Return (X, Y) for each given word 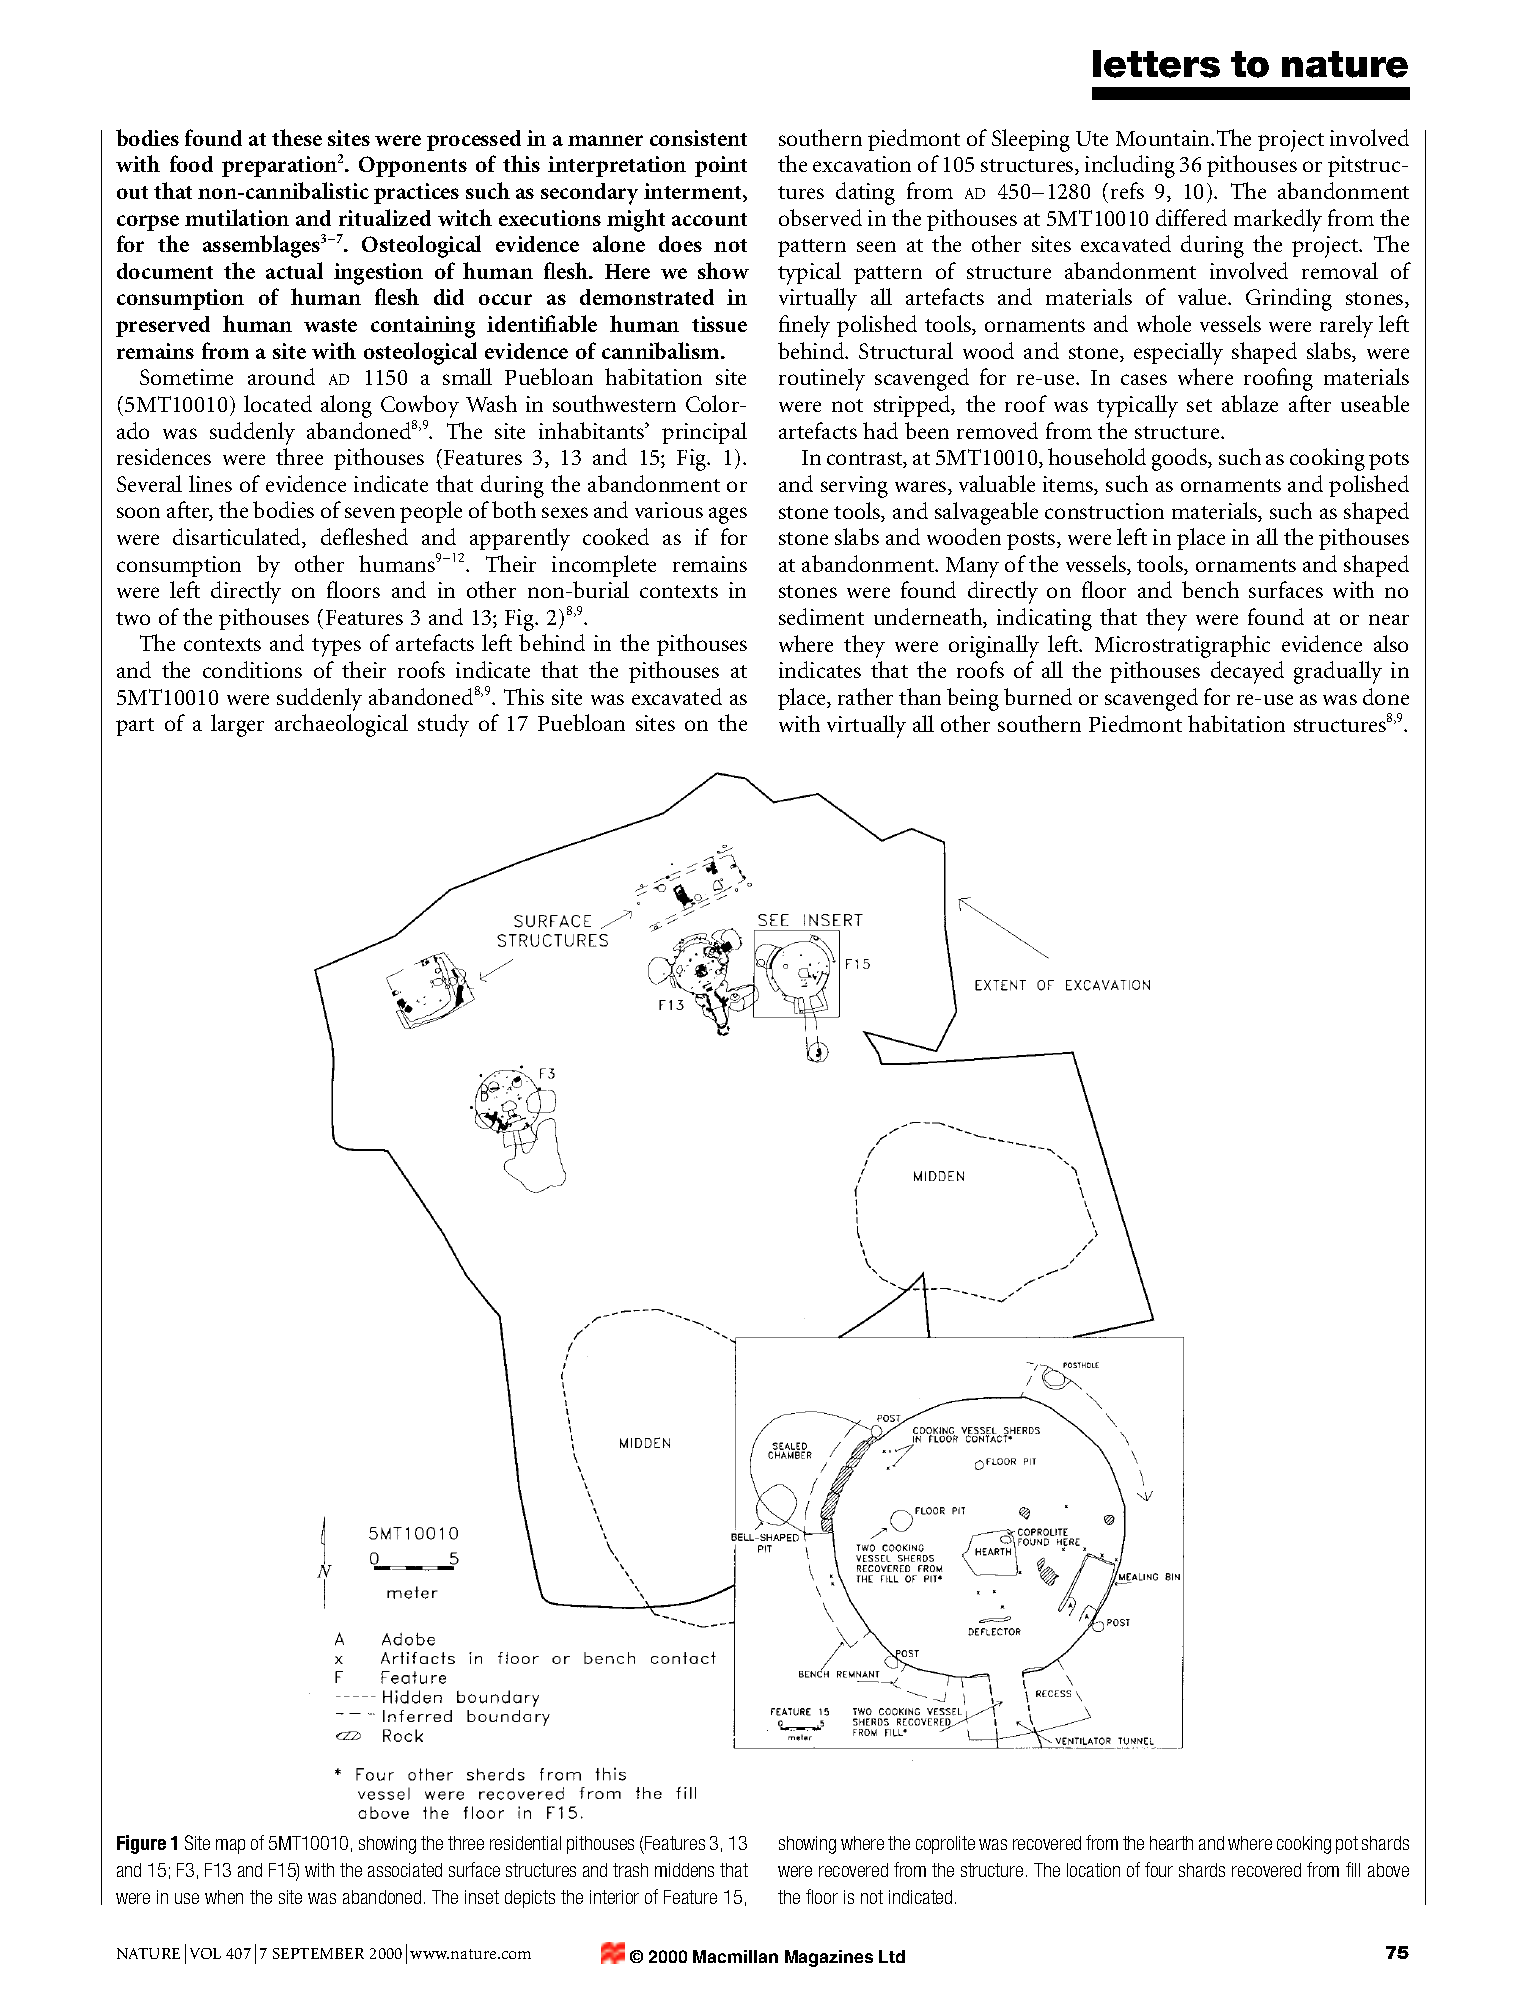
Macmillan (735, 1956)
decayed (1247, 672)
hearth (1171, 1843)
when (224, 1897)
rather (865, 696)
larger (237, 725)
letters (1156, 64)
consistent (698, 138)
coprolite (945, 1845)
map (230, 1846)
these (297, 137)
